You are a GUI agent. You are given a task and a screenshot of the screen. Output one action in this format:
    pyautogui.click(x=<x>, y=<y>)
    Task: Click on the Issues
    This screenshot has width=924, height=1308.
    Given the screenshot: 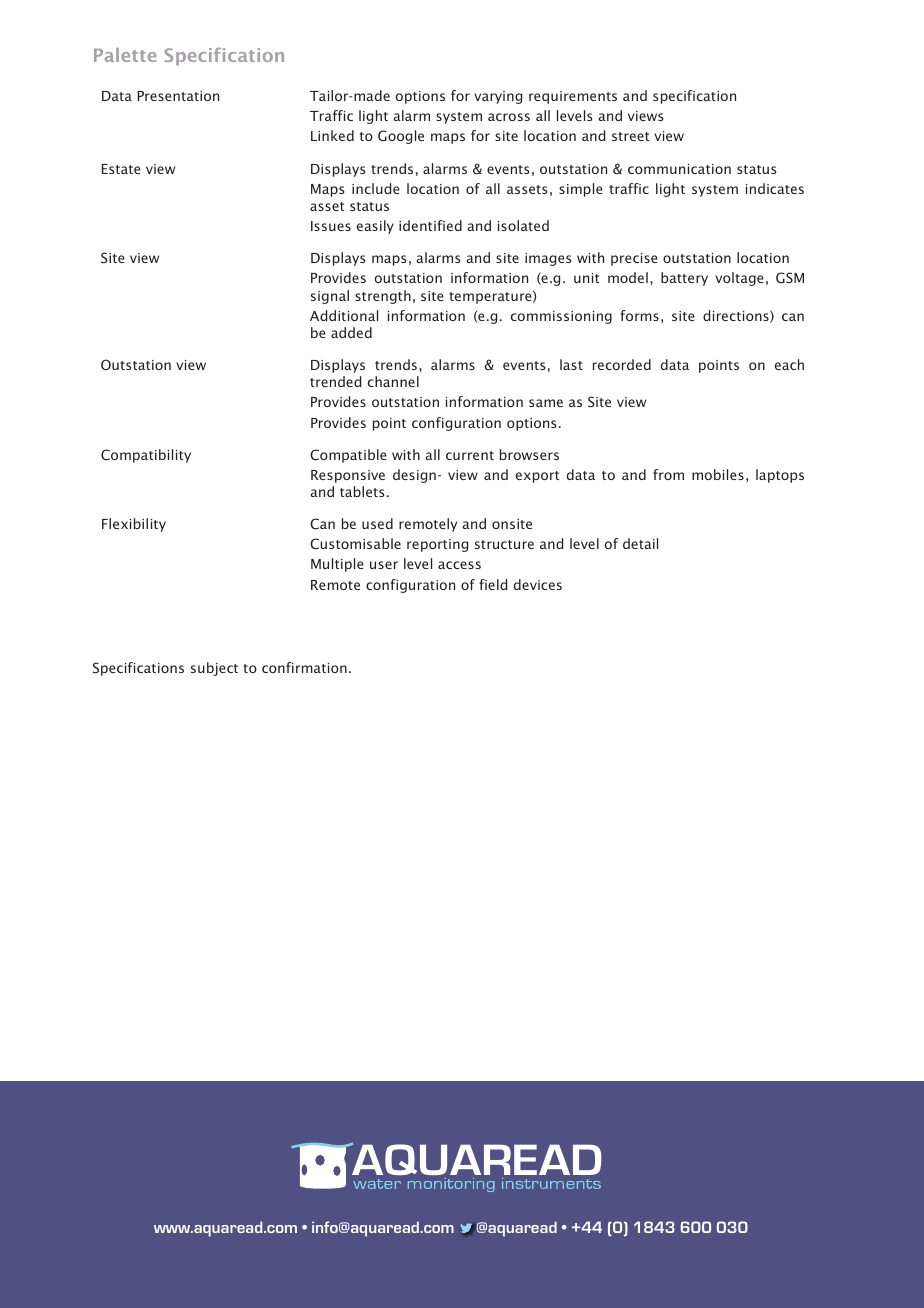 What is the action you would take?
    pyautogui.click(x=331, y=226)
